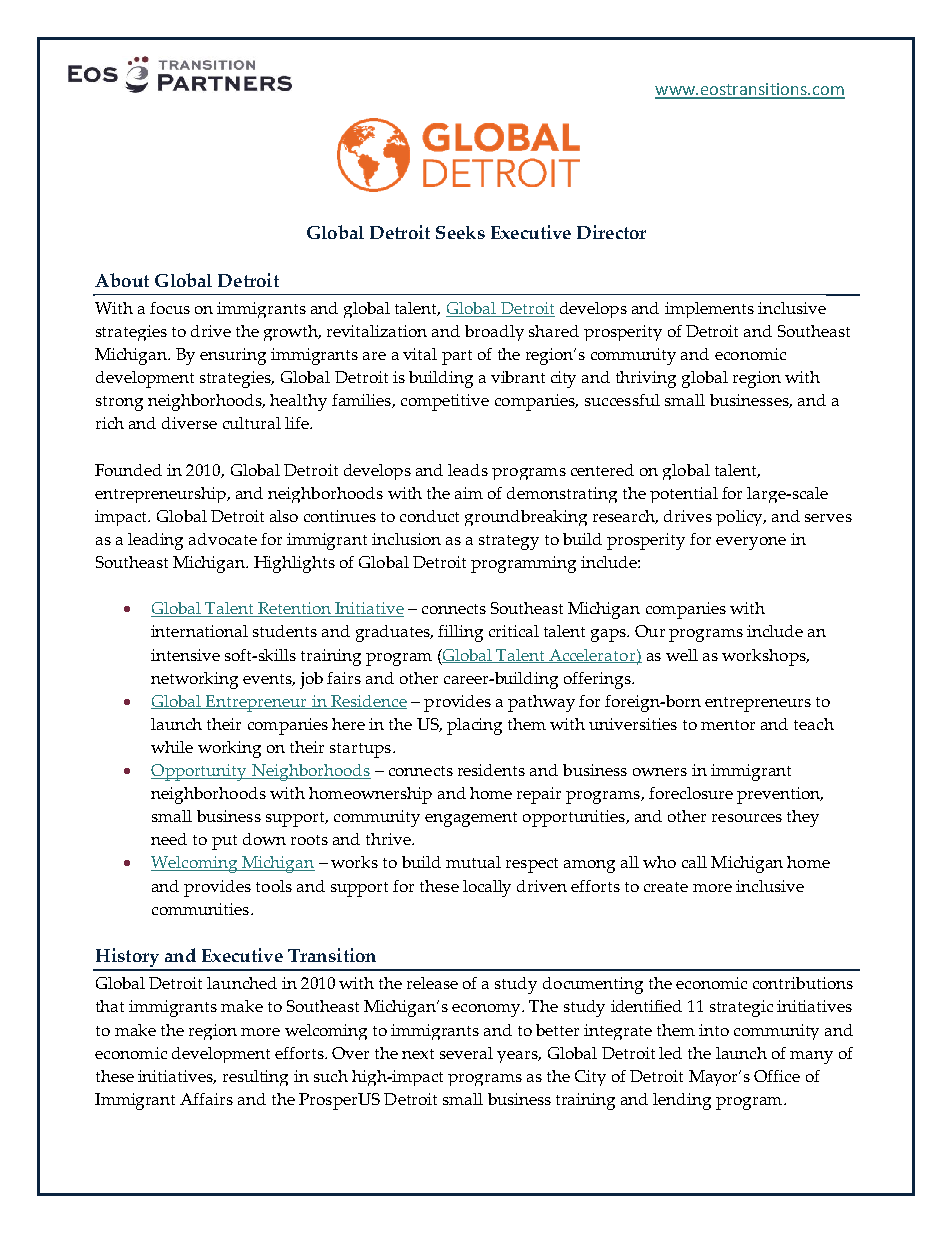  Describe the element at coordinates (122, 280) in the page. I see `About` at that location.
